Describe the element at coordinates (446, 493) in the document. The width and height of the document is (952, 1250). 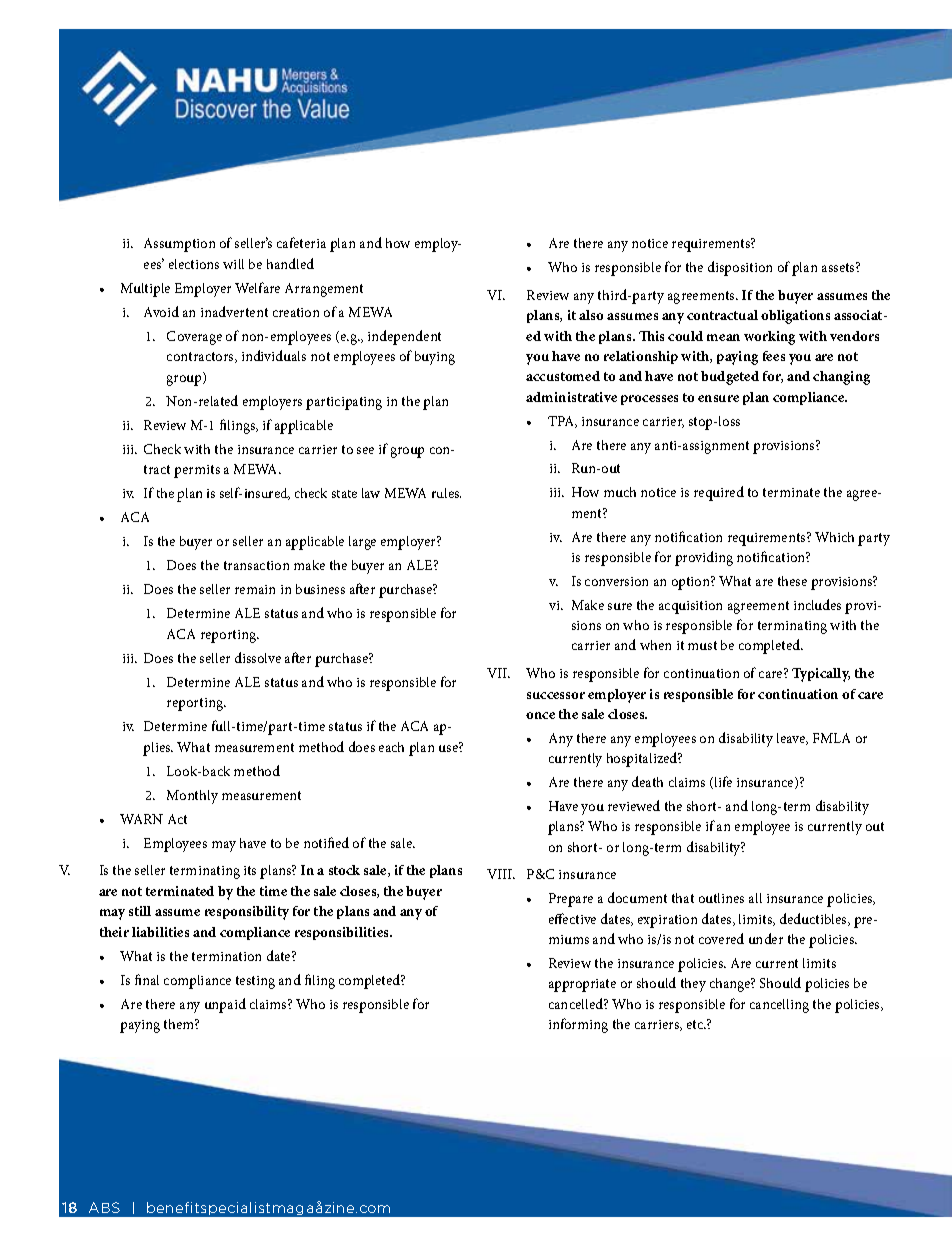
I see `rules` at that location.
